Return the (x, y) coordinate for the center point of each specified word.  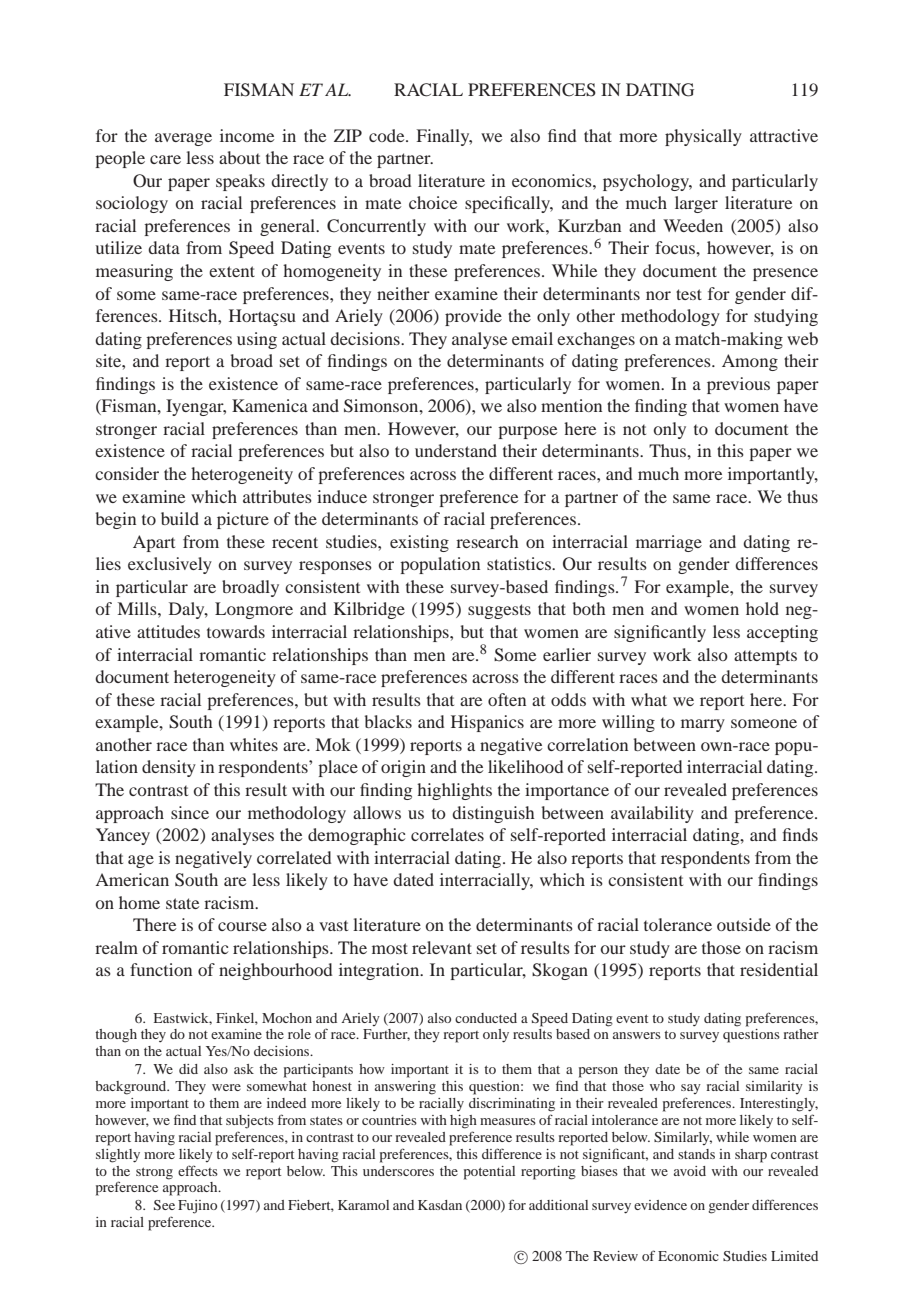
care (165, 159)
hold (762, 608)
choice (433, 202)
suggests (499, 611)
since (190, 812)
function (161, 969)
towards (236, 631)
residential (779, 969)
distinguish (493, 814)
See (164, 1205)
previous (738, 385)
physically (703, 137)
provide (473, 317)
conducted (486, 1018)
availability (652, 814)
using (257, 340)
